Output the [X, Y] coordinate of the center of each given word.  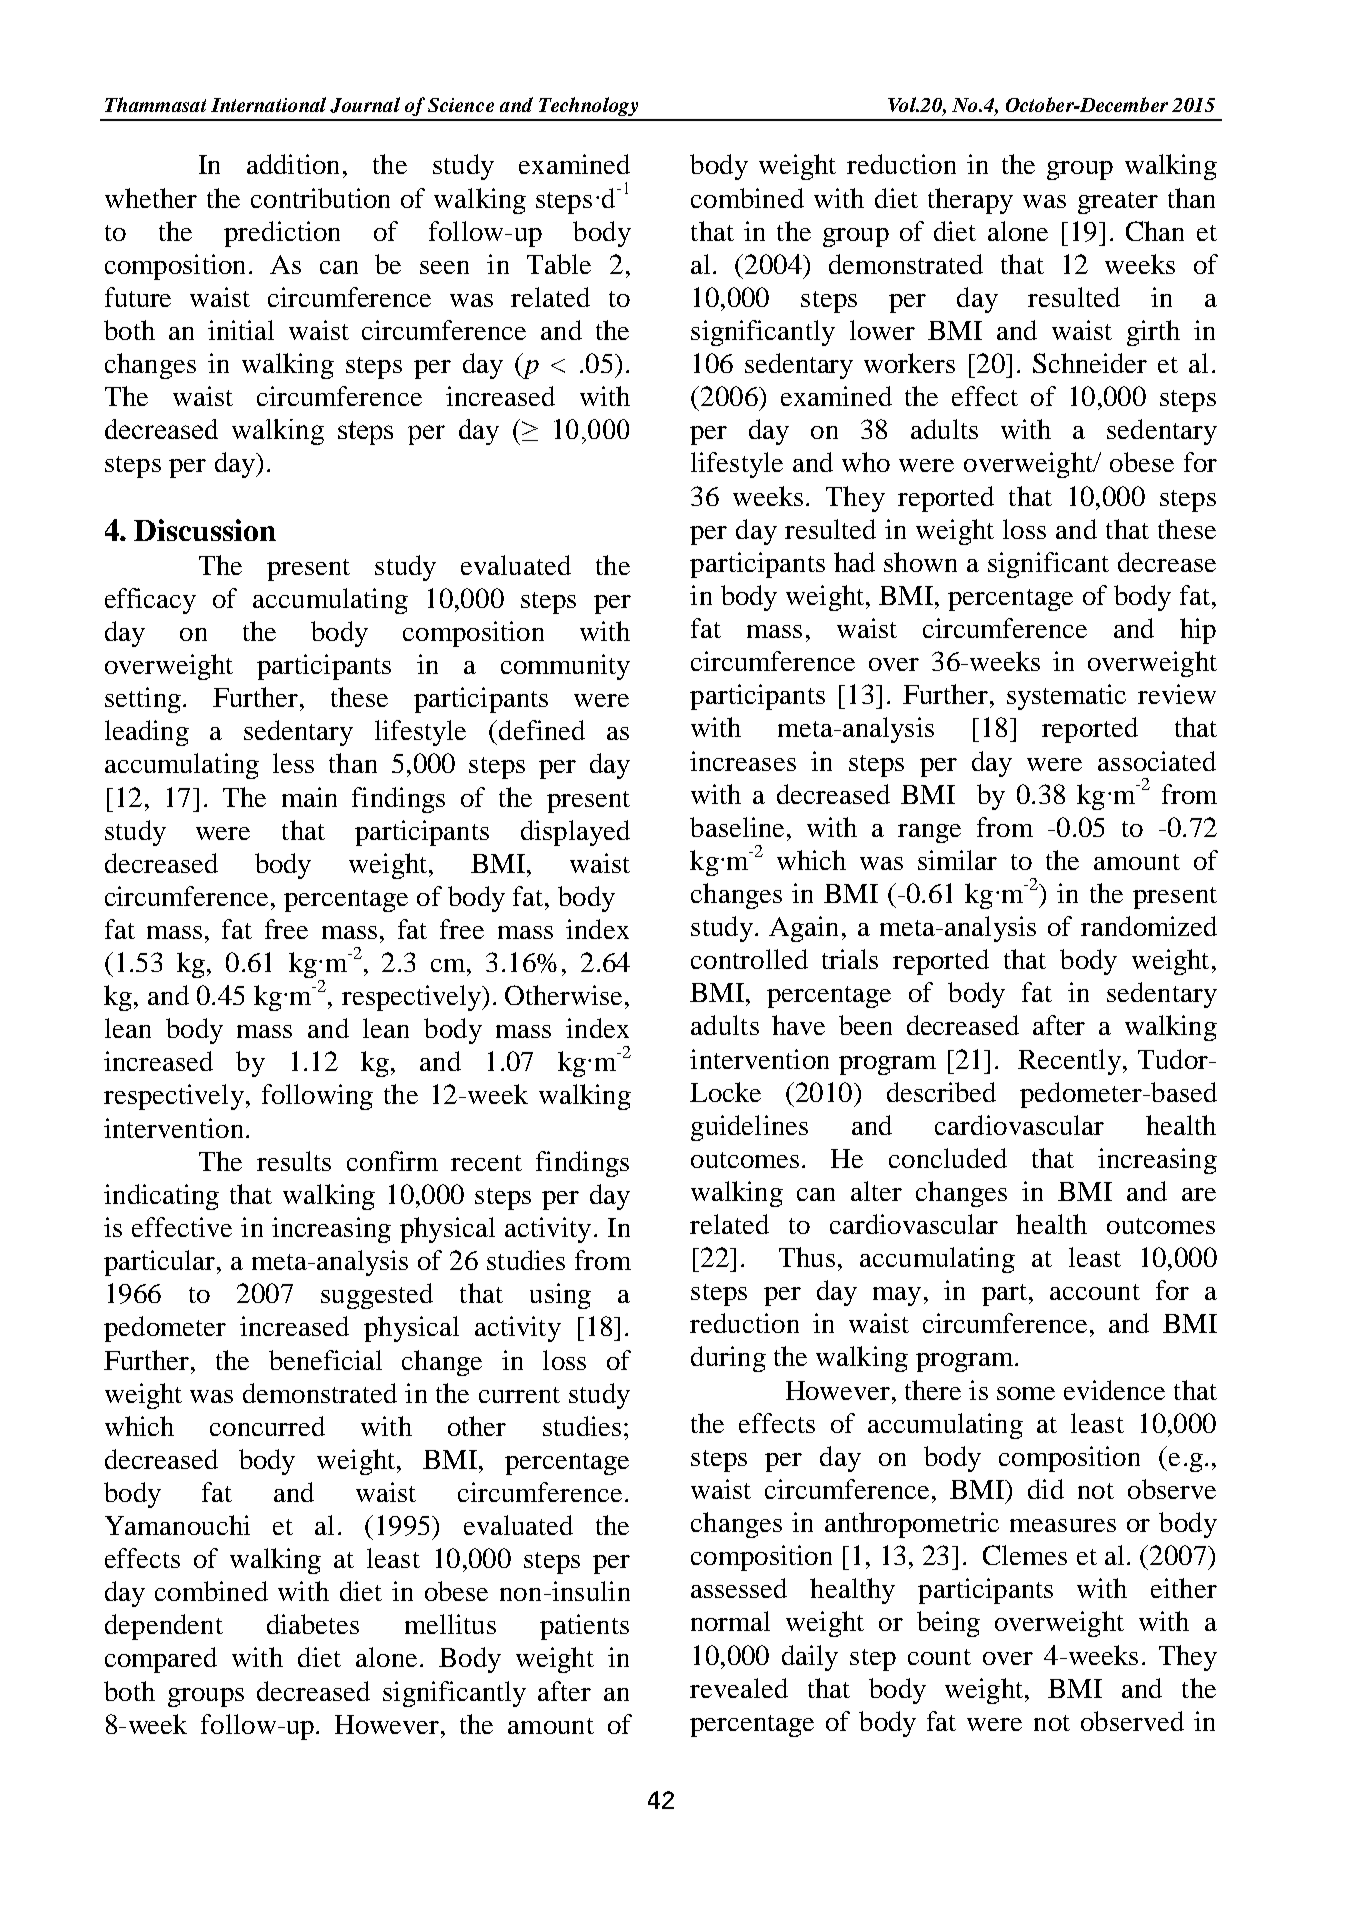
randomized [1149, 926]
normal [730, 1621]
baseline [737, 827]
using [560, 1296]
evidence [1114, 1390]
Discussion [205, 530]
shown [920, 562]
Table [559, 264]
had [854, 562]
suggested [377, 1296]
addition [293, 164]
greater [1118, 203]
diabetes [313, 1624]
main [309, 797]
